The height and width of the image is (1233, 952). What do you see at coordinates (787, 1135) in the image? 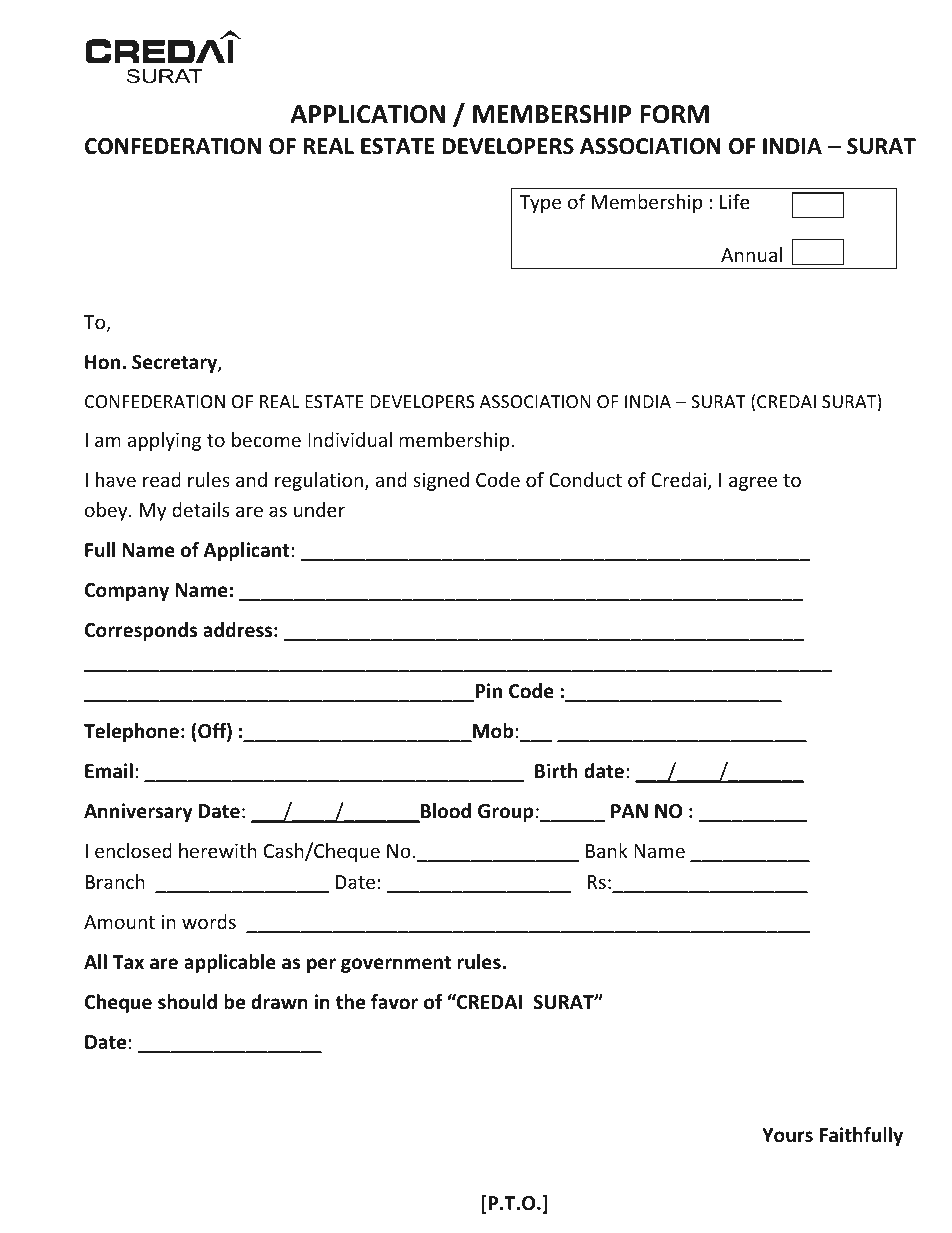
I see `Yours` at bounding box center [787, 1135].
